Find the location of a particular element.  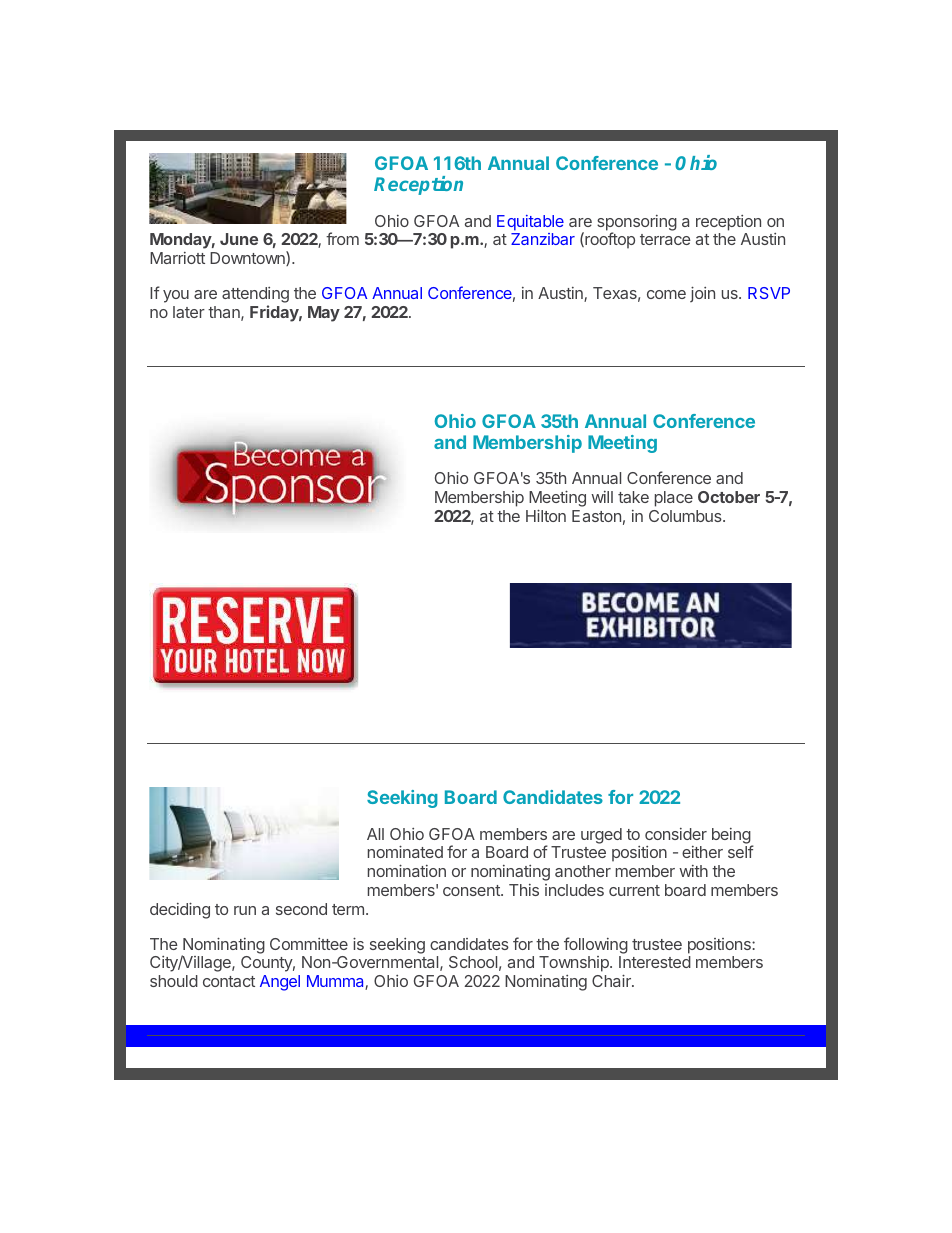

contact is located at coordinates (229, 981).
